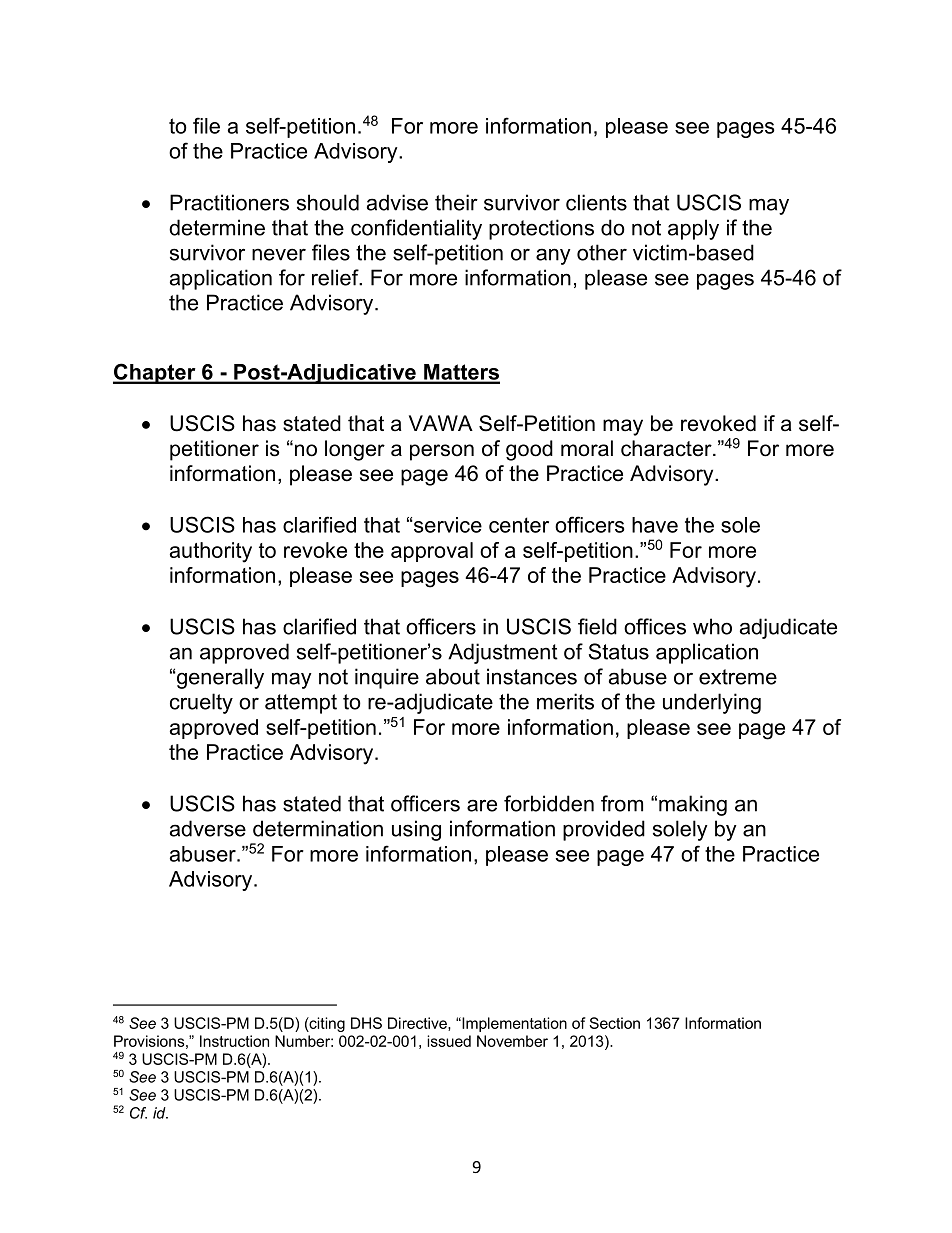 Image resolution: width=952 pixels, height=1233 pixels. Describe the element at coordinates (217, 227) in the page. I see `determine` at that location.
